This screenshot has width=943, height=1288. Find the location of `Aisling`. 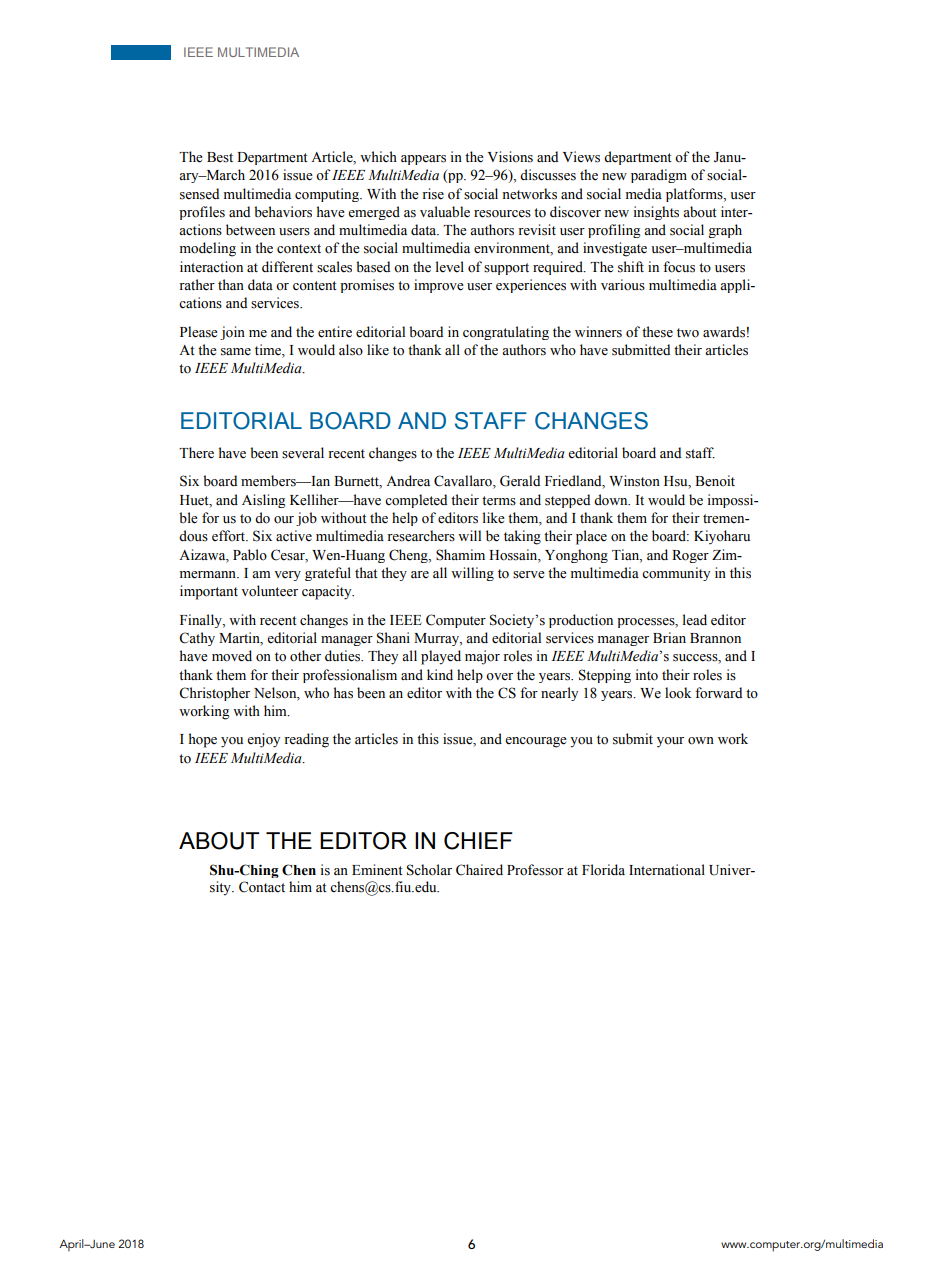

Aisling is located at coordinates (264, 501).
